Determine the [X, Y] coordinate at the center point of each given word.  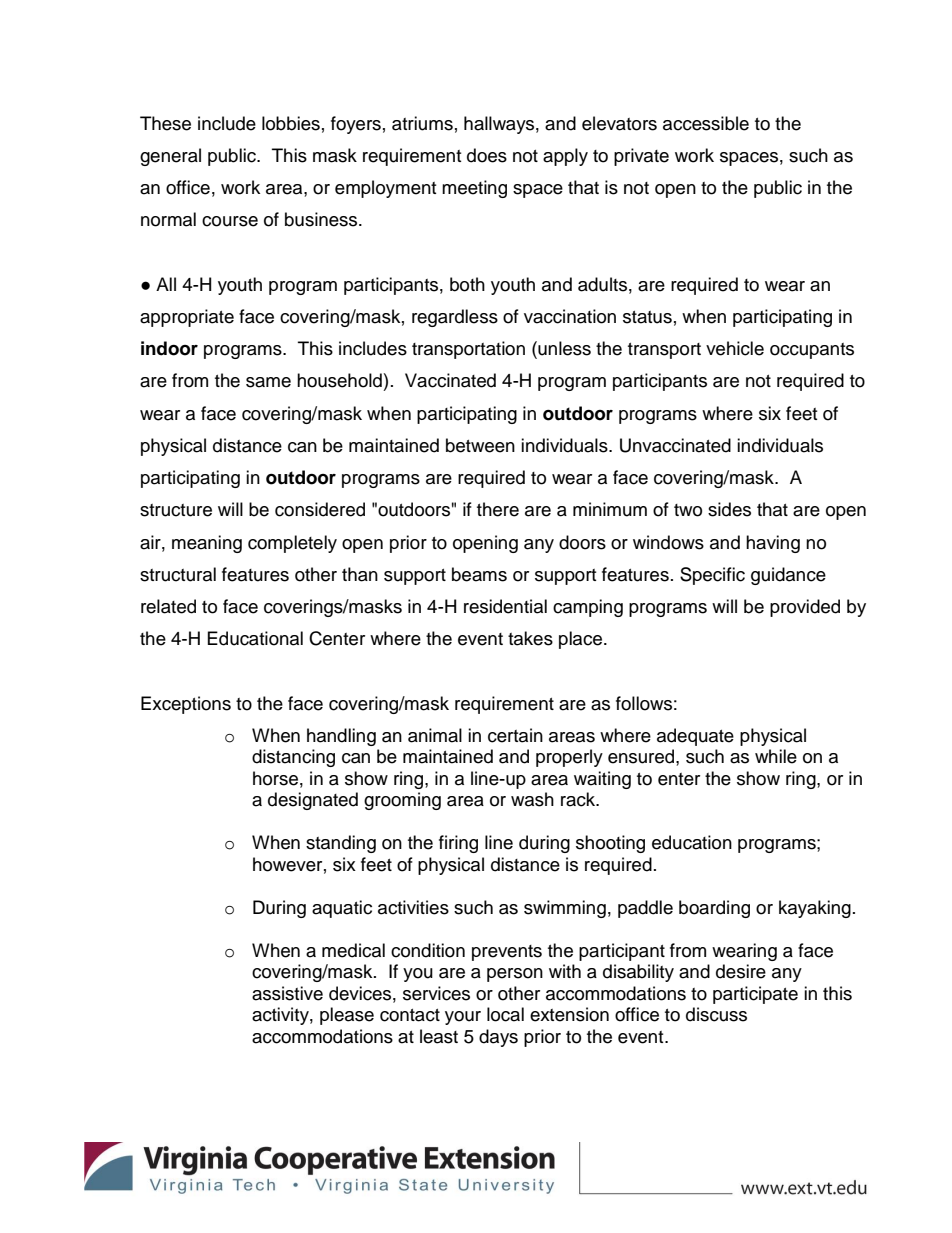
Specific [712, 576]
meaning [207, 544]
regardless [455, 318]
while [776, 756]
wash [532, 799]
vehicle [735, 348]
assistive [287, 993]
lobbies [291, 123]
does [487, 155]
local [505, 1014]
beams [479, 574]
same [268, 382]
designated [313, 801]
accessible [706, 123]
